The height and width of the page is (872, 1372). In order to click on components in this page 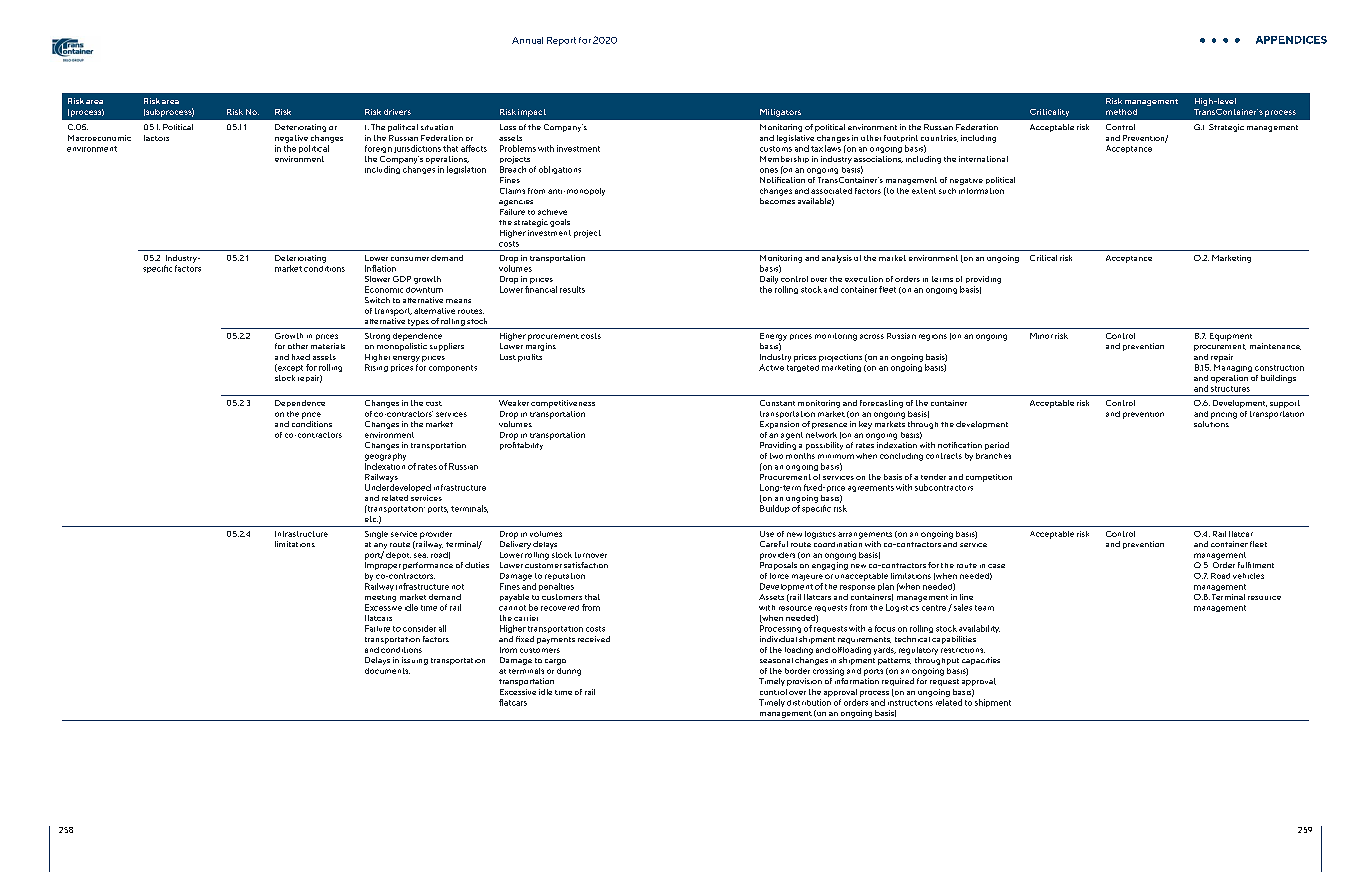, I will do `click(453, 368)`.
